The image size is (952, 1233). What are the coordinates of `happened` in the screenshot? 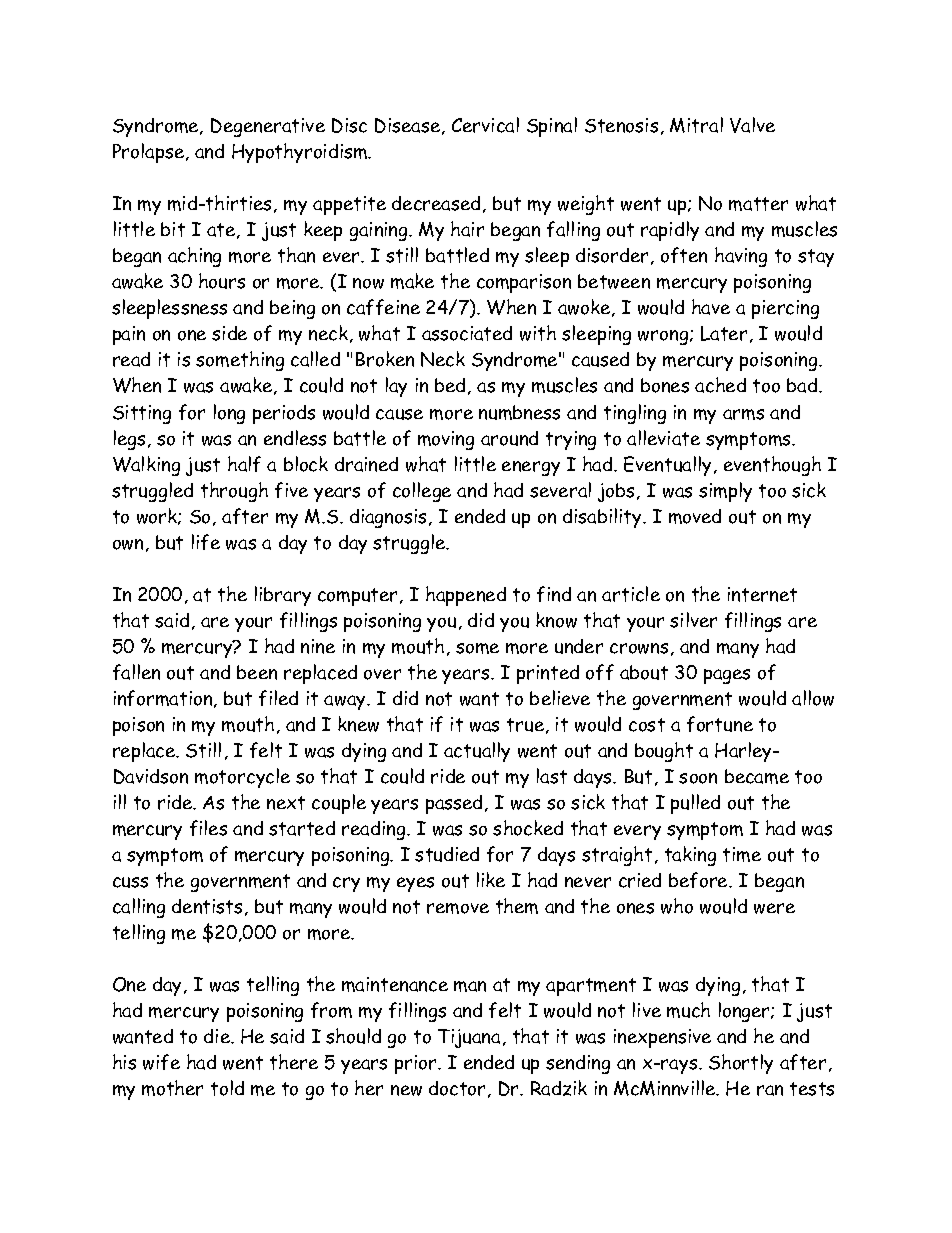 It's located at (466, 596).
